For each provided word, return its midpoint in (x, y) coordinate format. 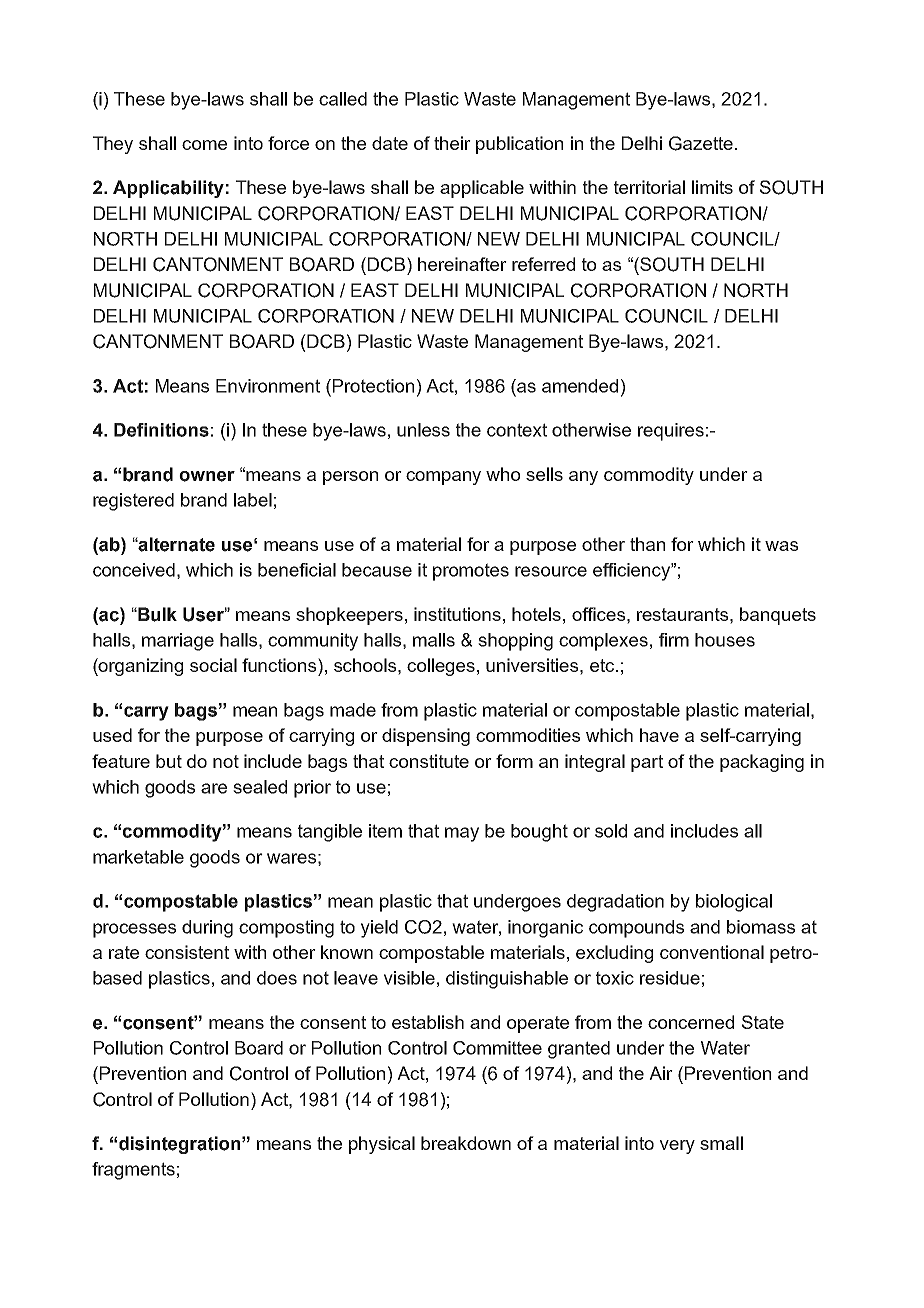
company (443, 478)
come (204, 145)
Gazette (701, 143)
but (169, 761)
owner (207, 476)
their (452, 143)
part (647, 763)
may (462, 834)
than (647, 544)
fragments (133, 1171)
